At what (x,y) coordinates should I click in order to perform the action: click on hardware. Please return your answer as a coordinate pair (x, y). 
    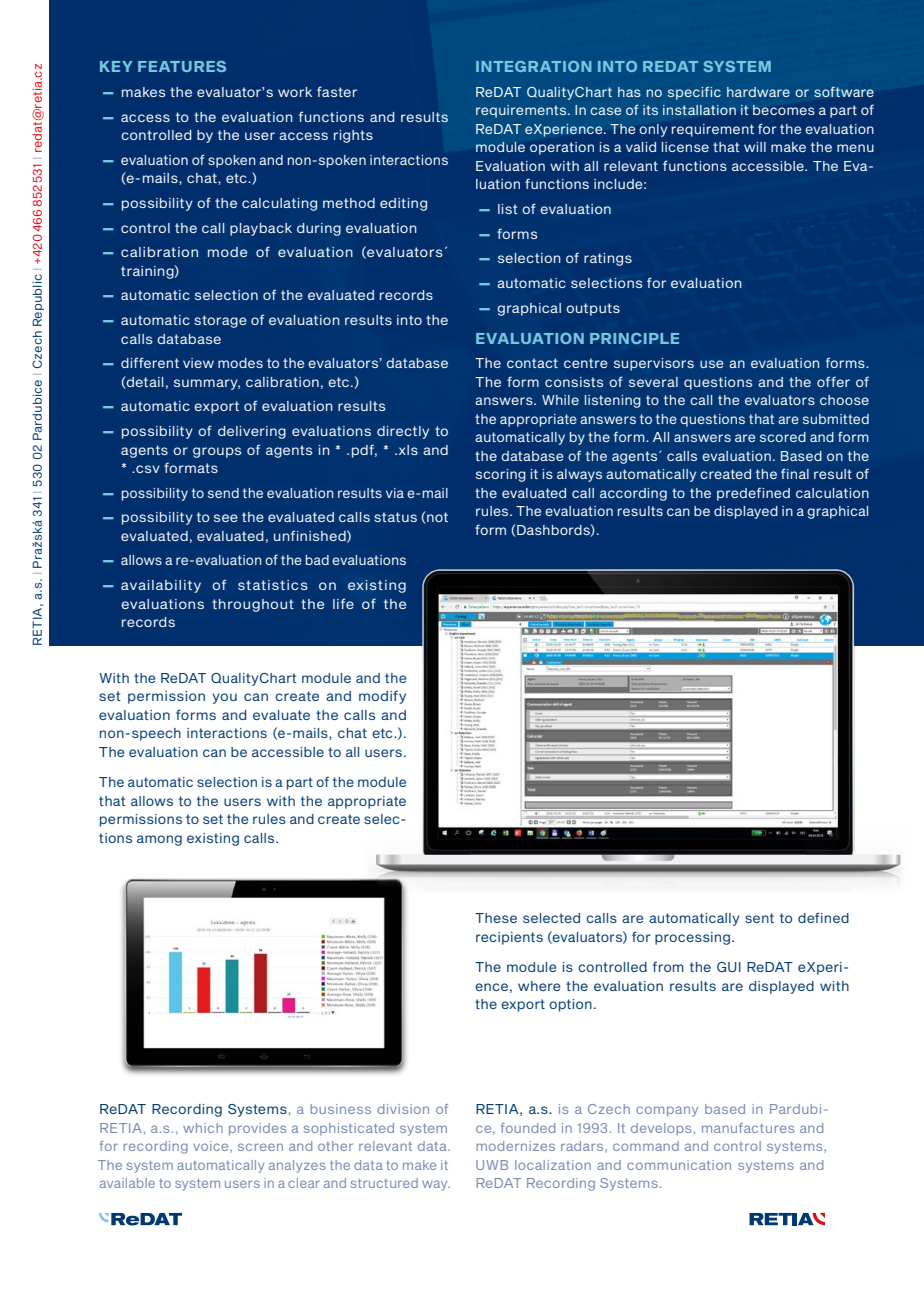
    Looking at the image, I should click on (758, 92).
